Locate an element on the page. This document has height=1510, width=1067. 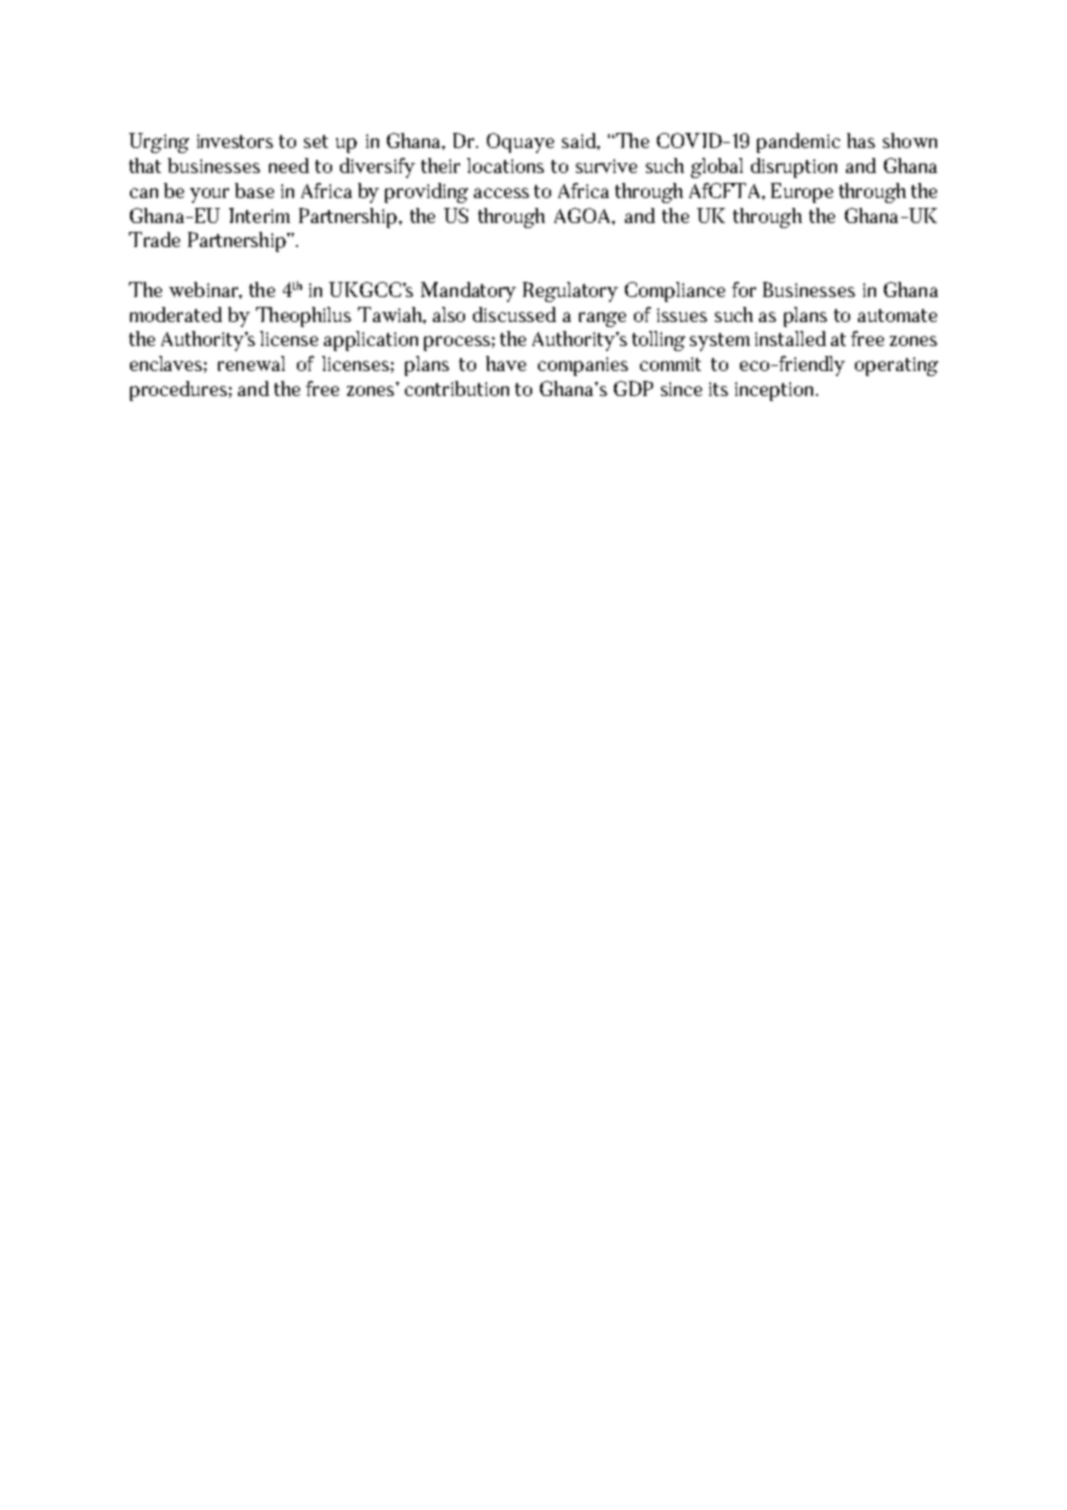
pandemic is located at coordinates (798, 143).
